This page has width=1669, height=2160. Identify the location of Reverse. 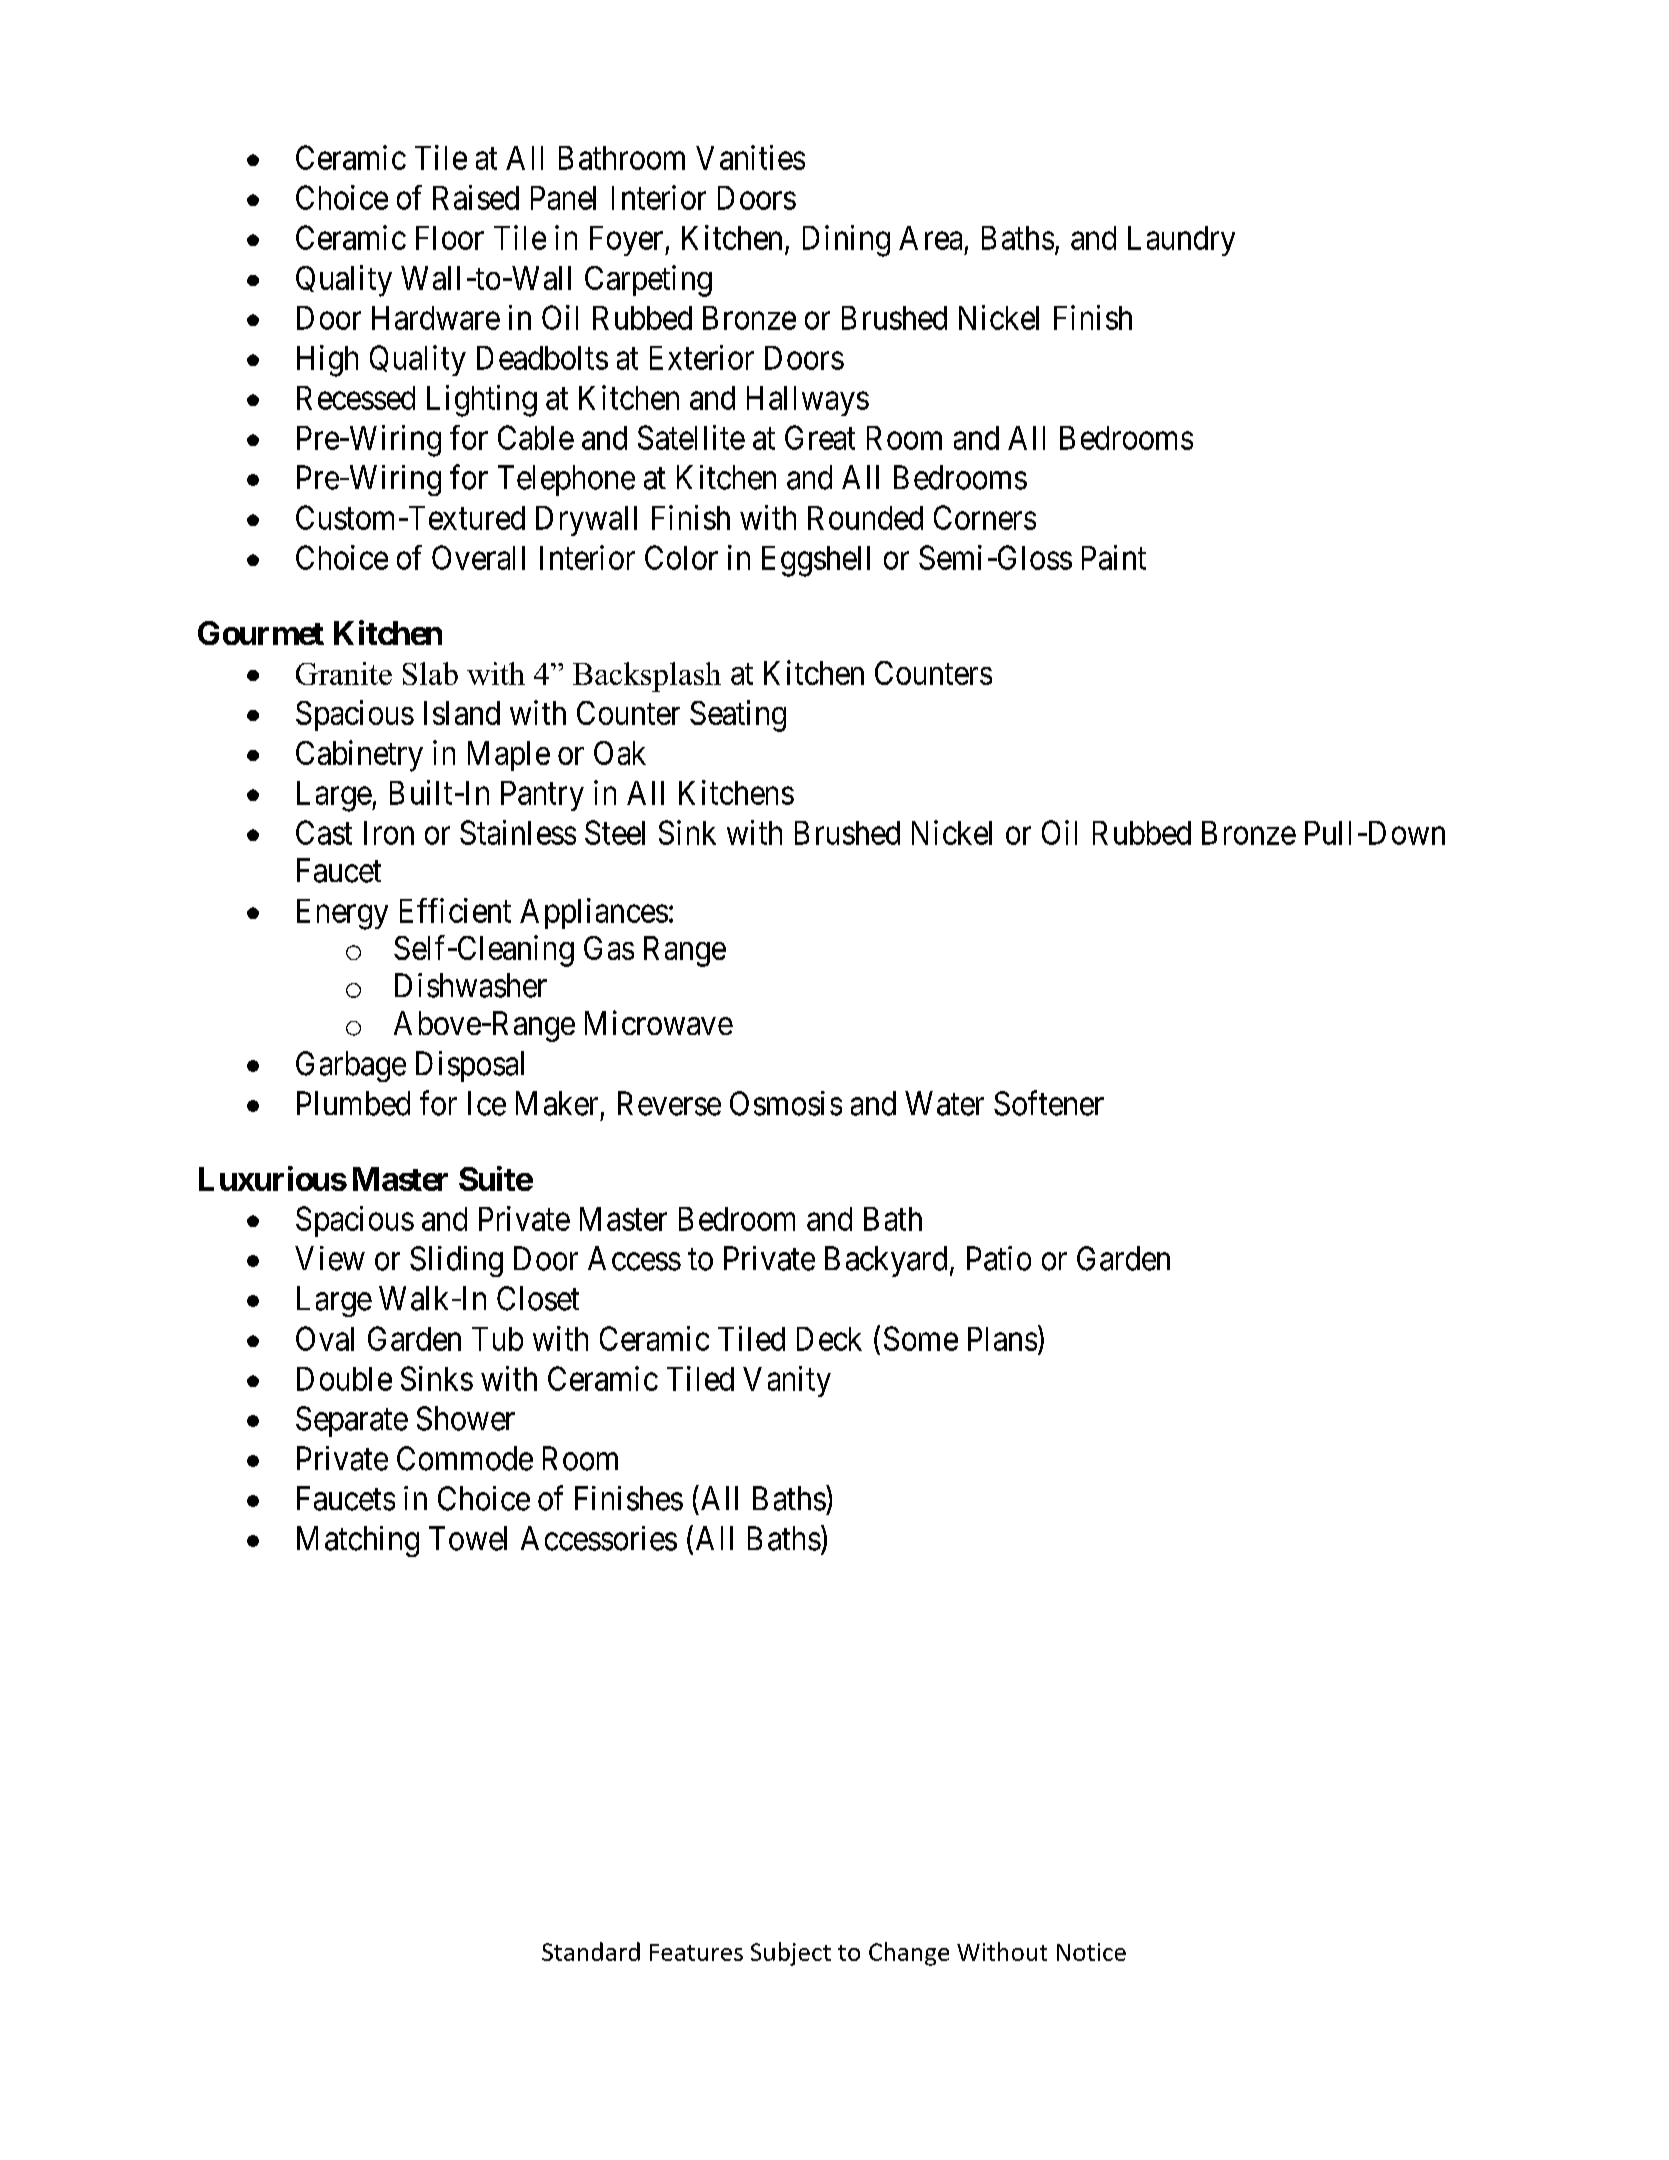
(669, 1103).
